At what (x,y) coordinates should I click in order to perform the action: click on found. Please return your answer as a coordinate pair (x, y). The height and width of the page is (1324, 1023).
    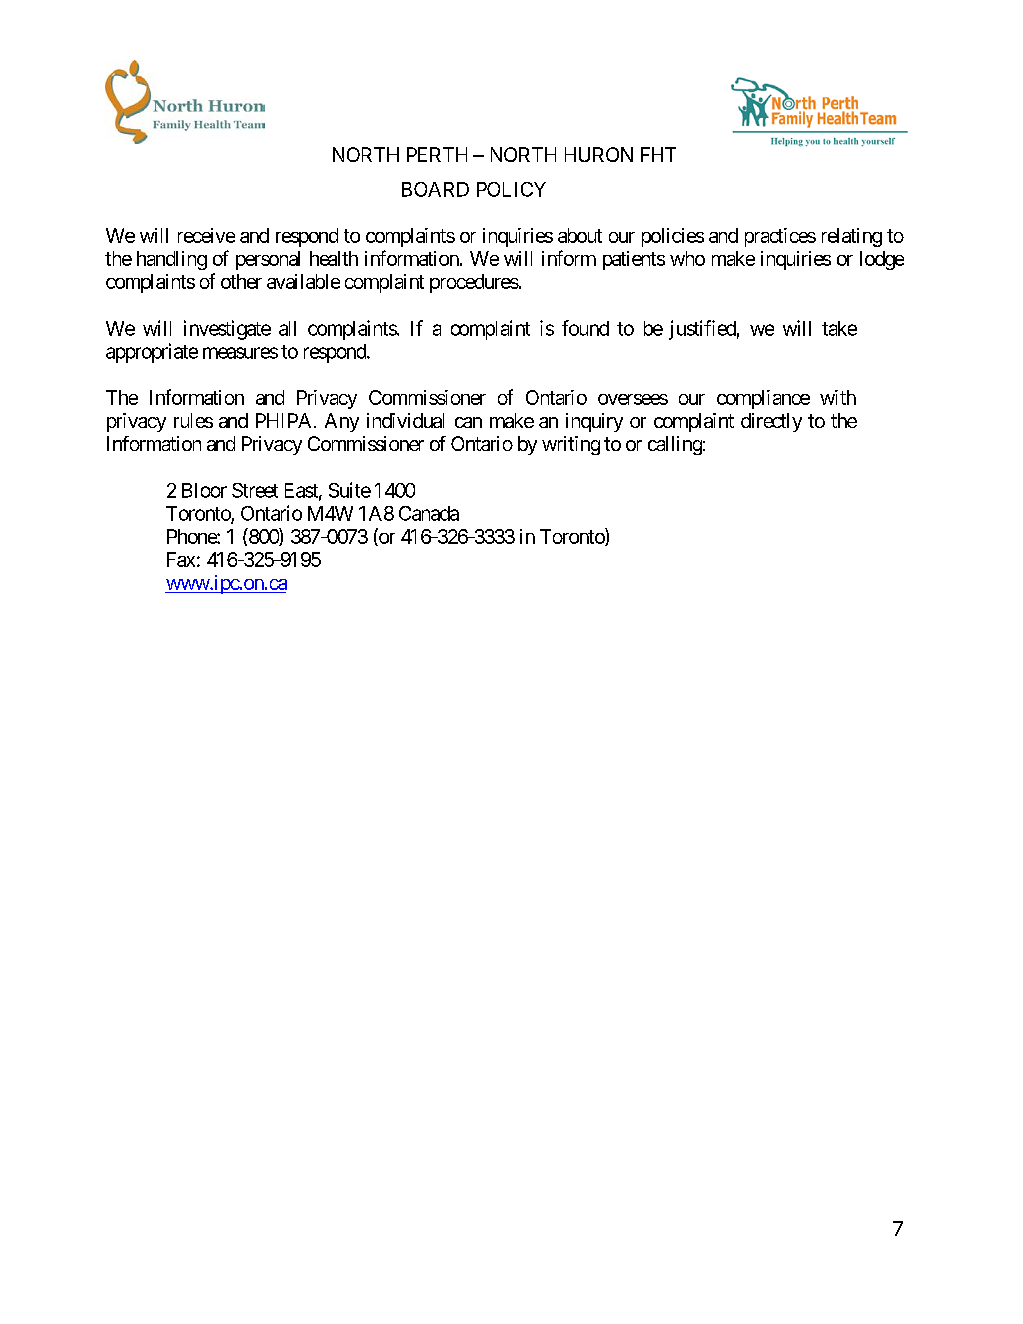
    Looking at the image, I should click on (585, 328).
